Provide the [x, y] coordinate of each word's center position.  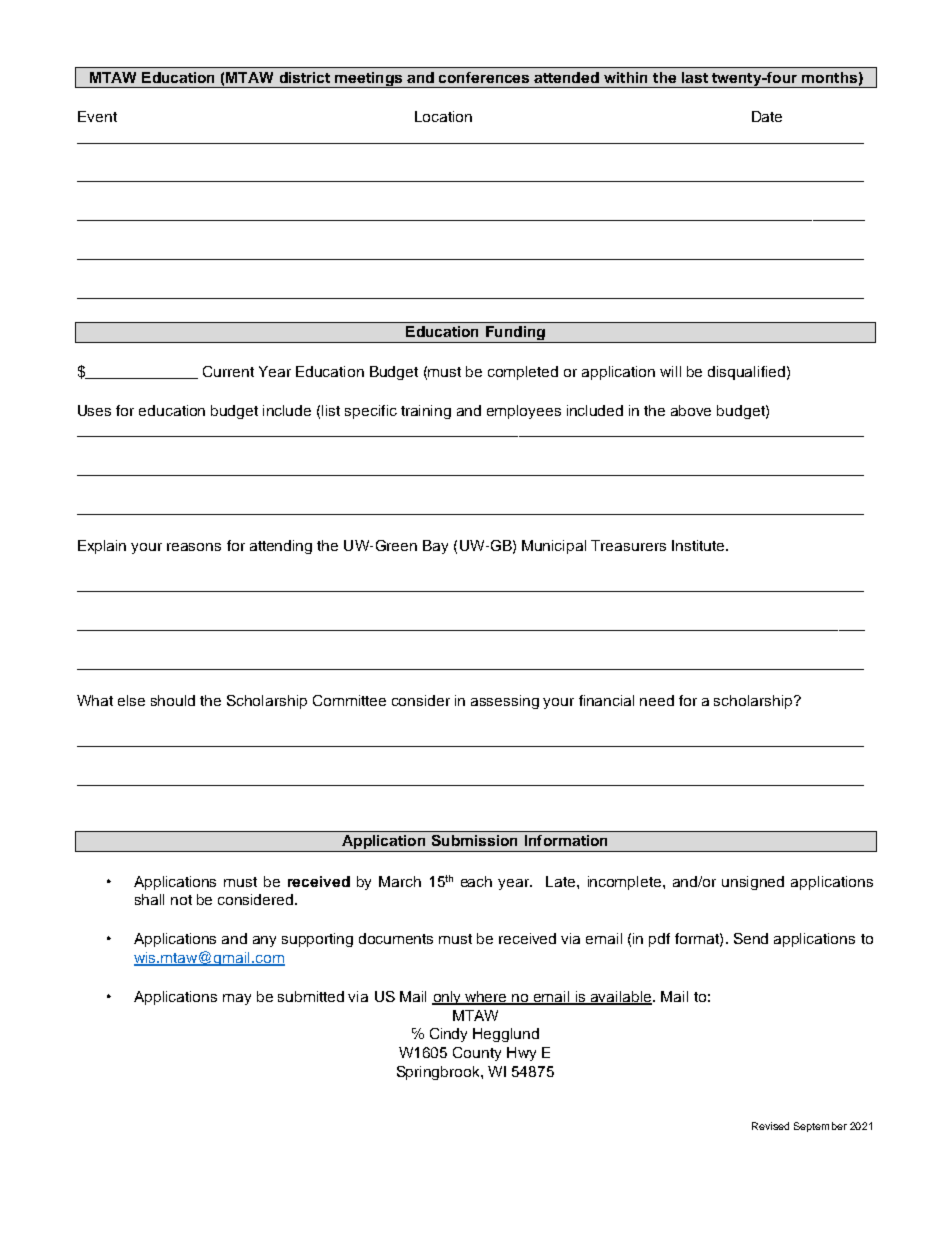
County [477, 1054]
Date [767, 116]
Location [443, 116]
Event [97, 116]
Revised [770, 1126]
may [237, 999]
